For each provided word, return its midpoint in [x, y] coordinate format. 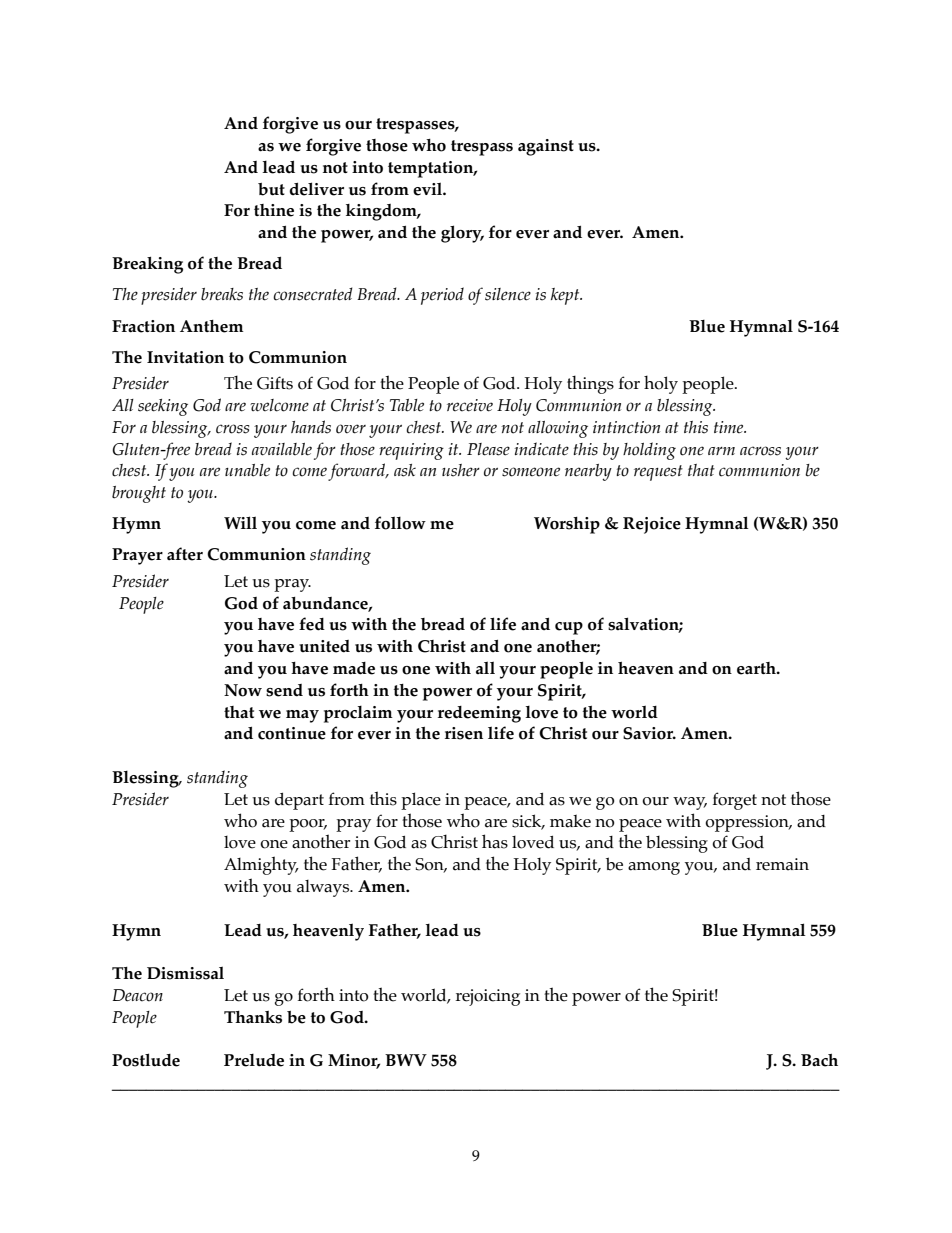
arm [721, 451]
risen [464, 733]
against [546, 147]
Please [488, 449]
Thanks [253, 1017]
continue [292, 733]
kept [566, 296]
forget [735, 801]
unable [247, 470]
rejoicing [488, 997]
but [271, 189]
